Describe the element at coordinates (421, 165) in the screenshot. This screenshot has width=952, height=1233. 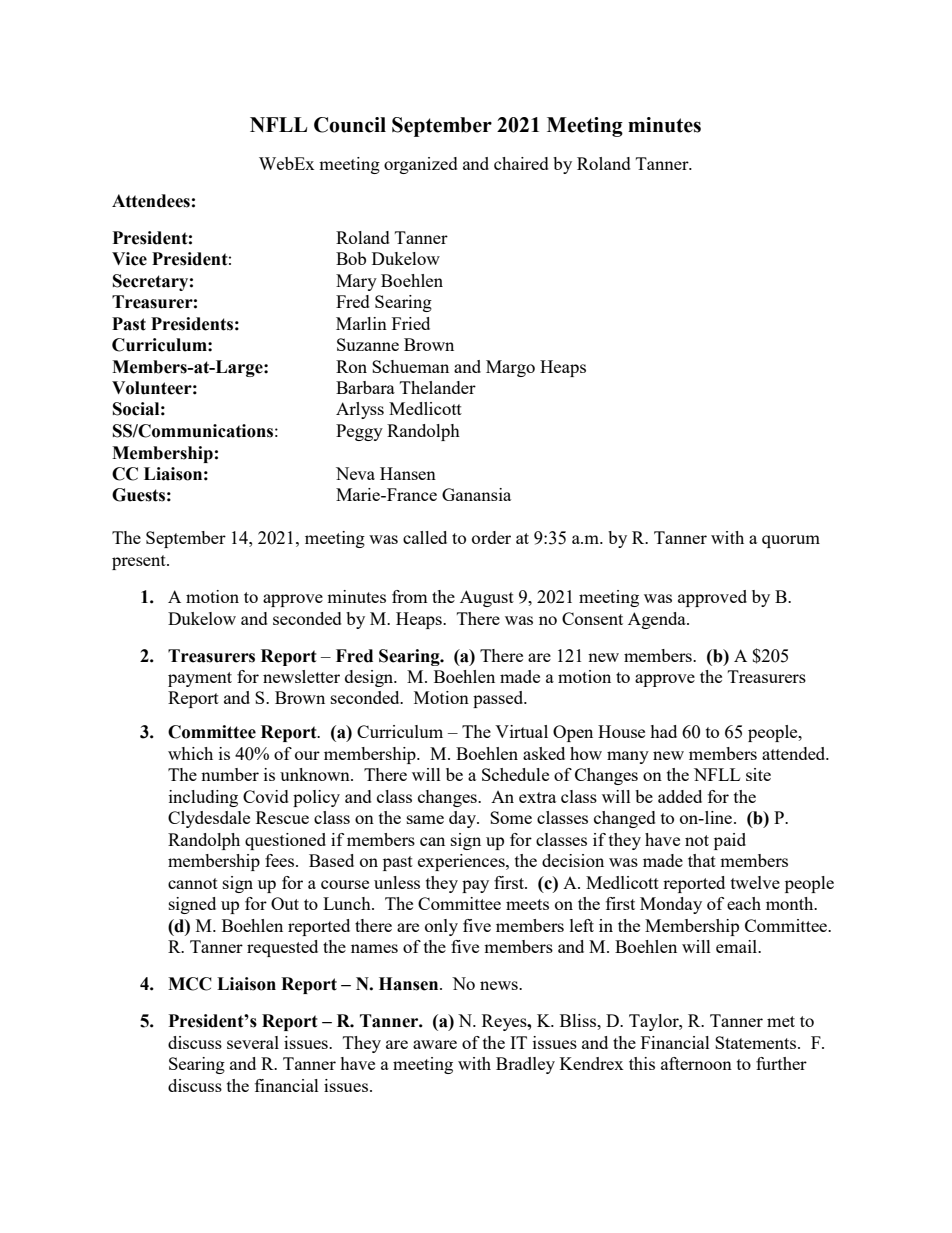
I see `organized` at that location.
